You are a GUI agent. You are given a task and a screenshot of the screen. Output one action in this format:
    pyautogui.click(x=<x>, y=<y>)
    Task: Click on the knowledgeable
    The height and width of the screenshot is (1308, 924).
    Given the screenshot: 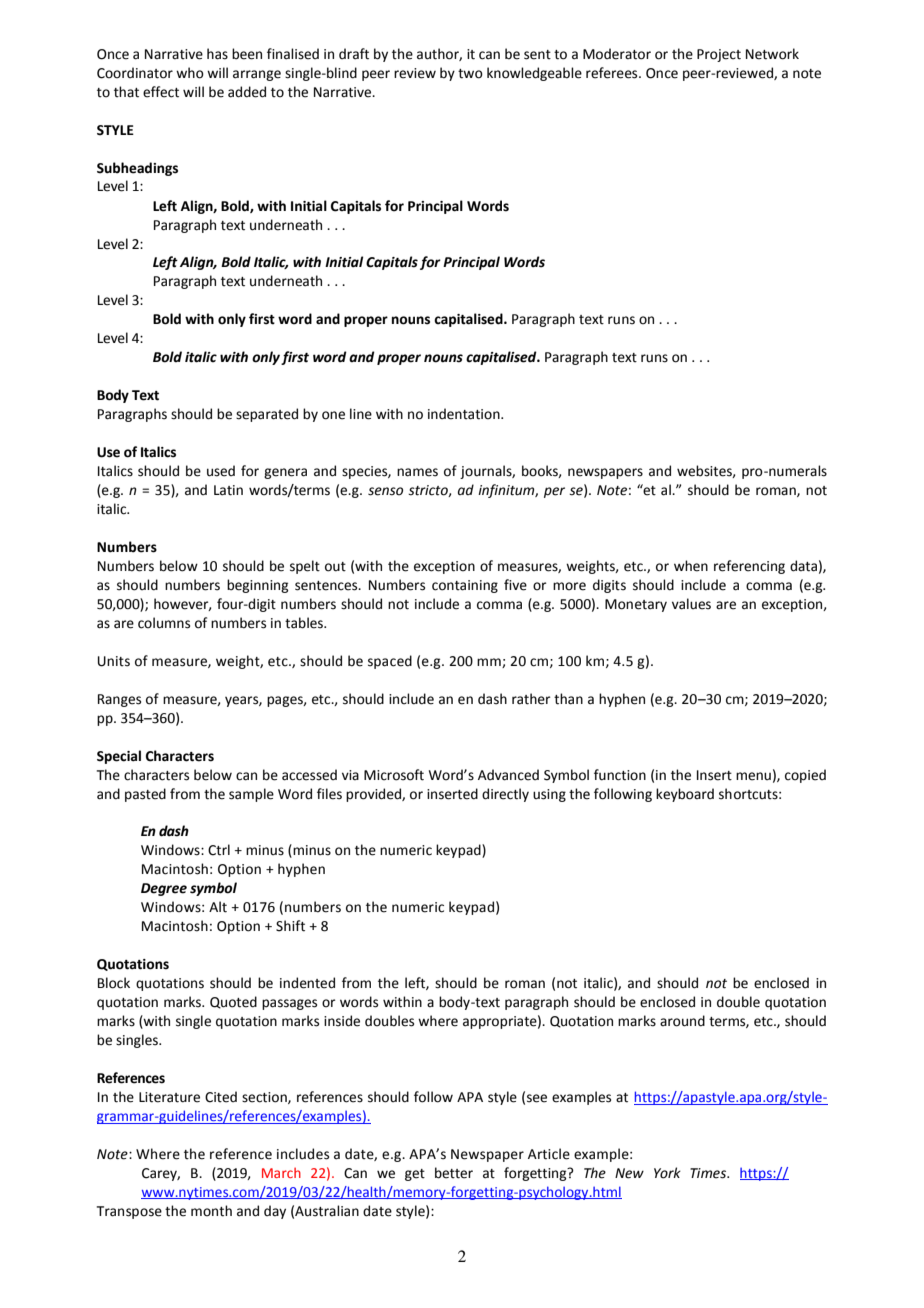 What is the action you would take?
    pyautogui.click(x=534, y=74)
